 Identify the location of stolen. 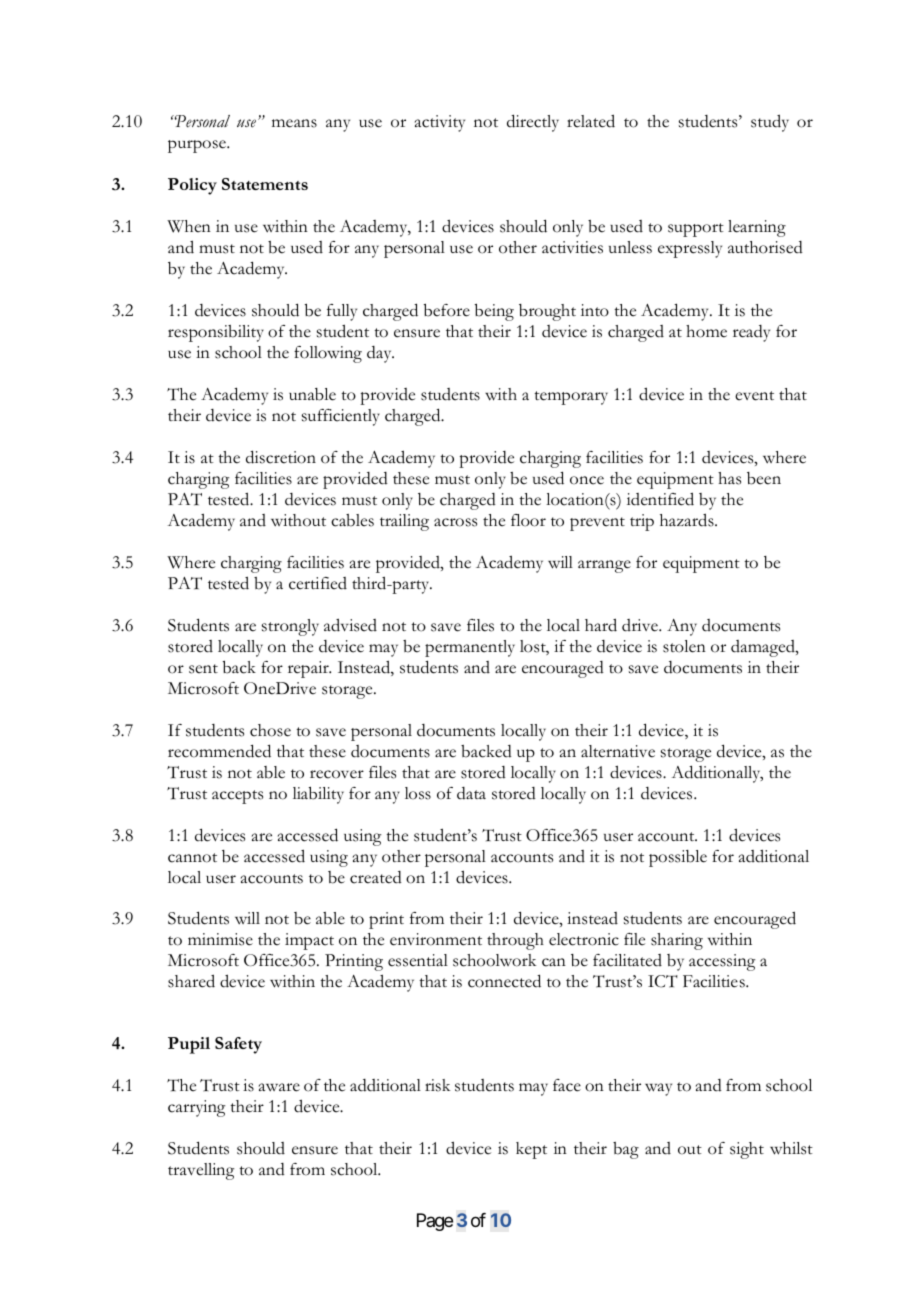
(684, 646).
